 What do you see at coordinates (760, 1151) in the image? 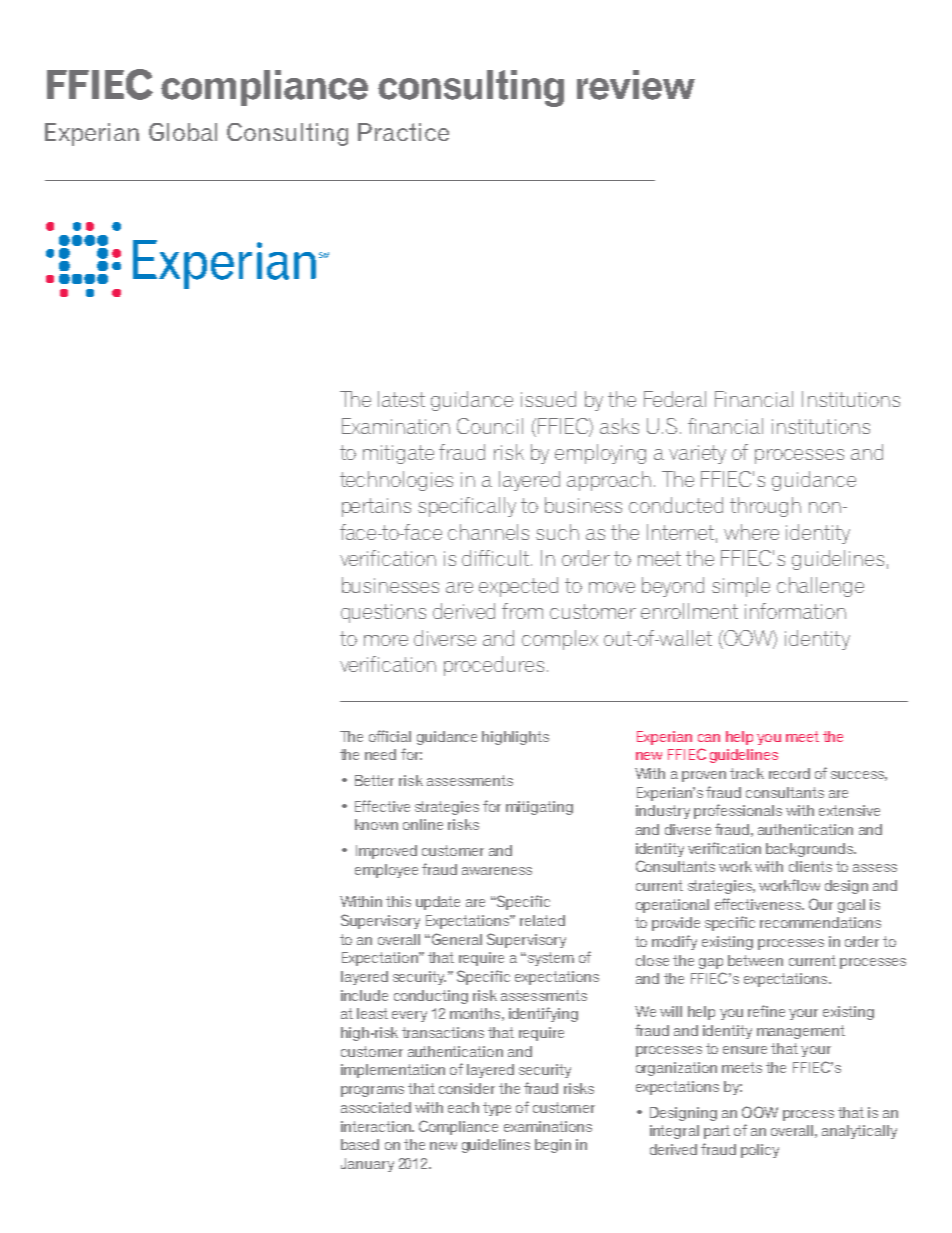
I see `policy` at bounding box center [760, 1151].
